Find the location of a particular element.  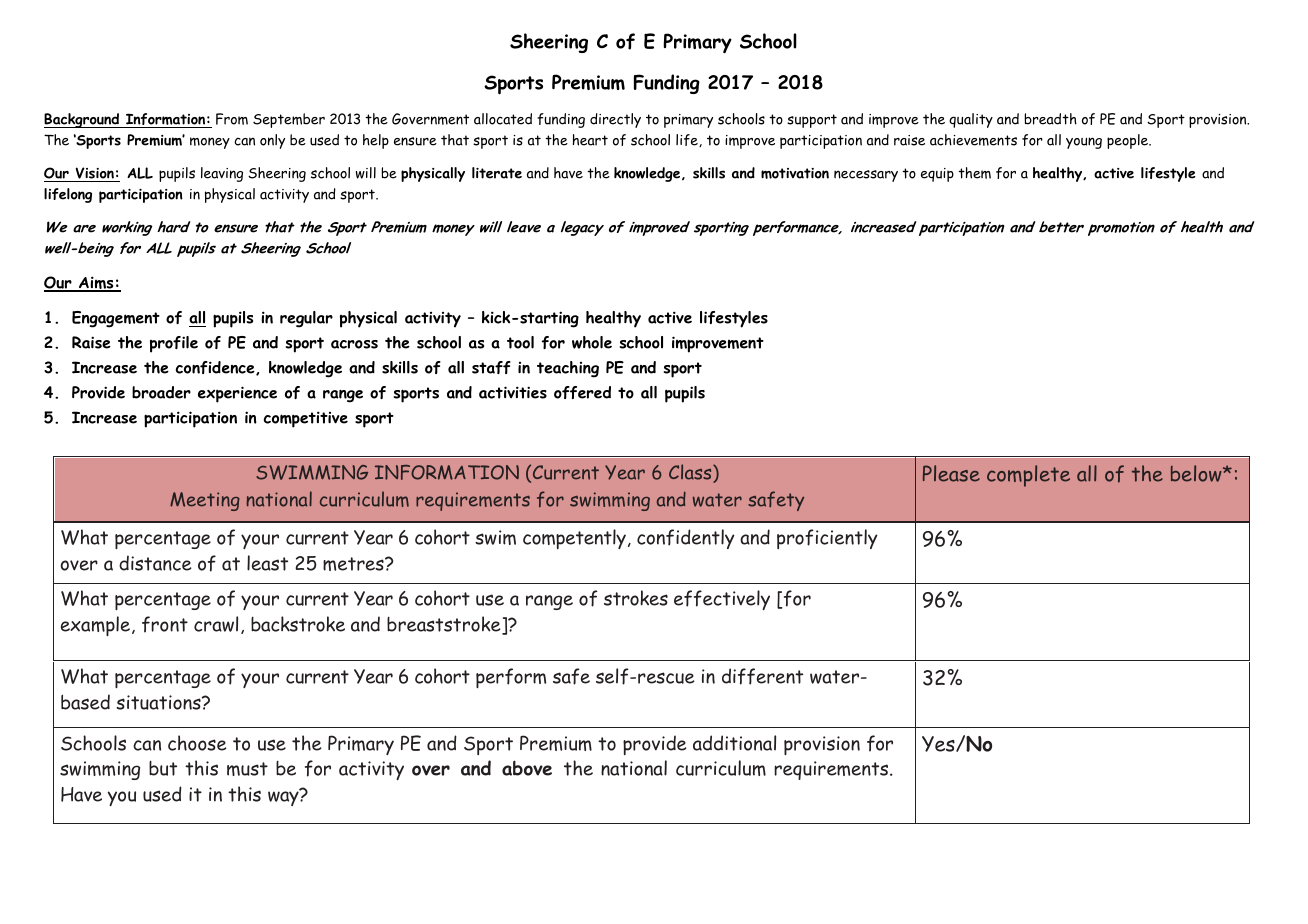

profile is located at coordinates (174, 344).
